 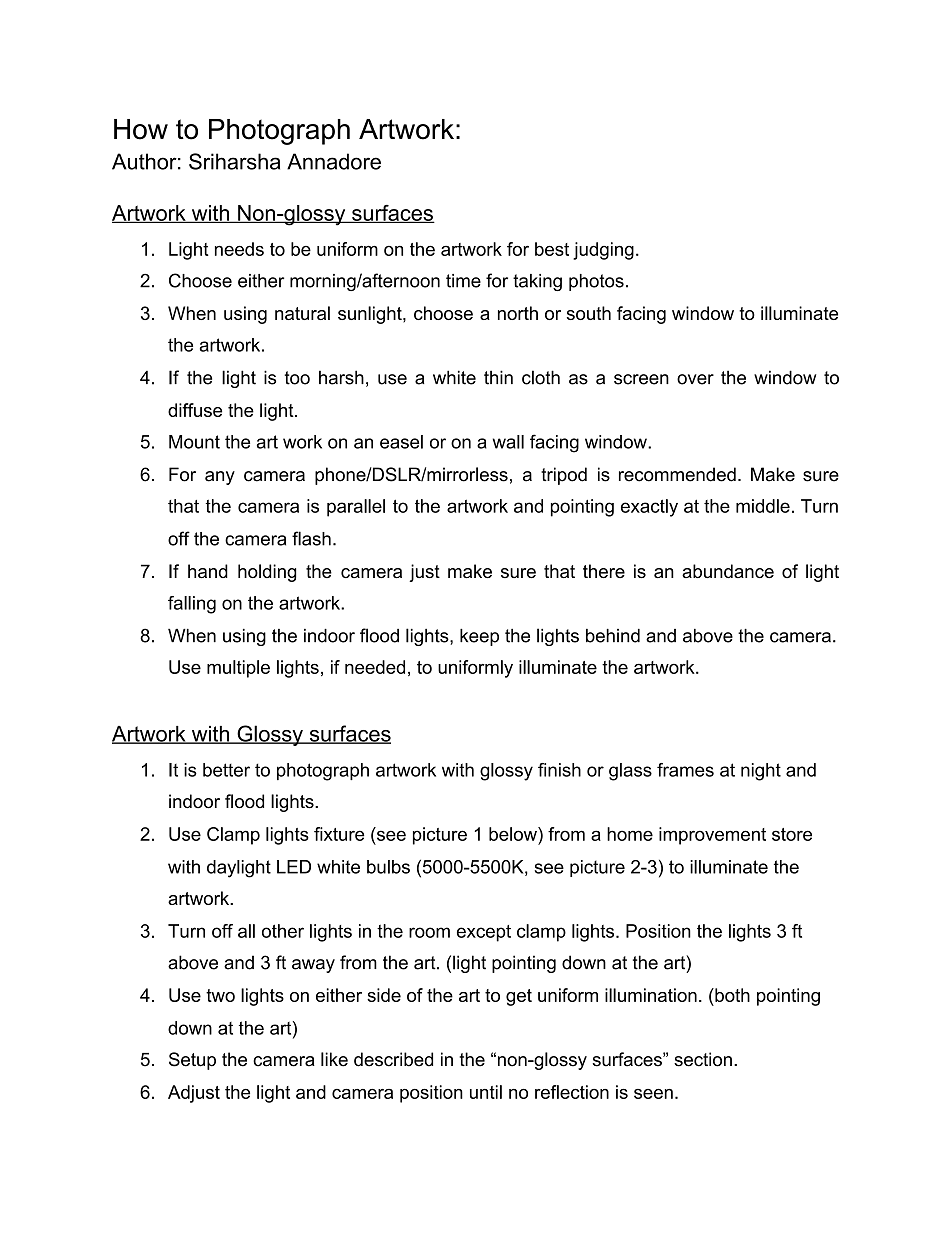 I want to click on Setup, so click(x=192, y=1061).
